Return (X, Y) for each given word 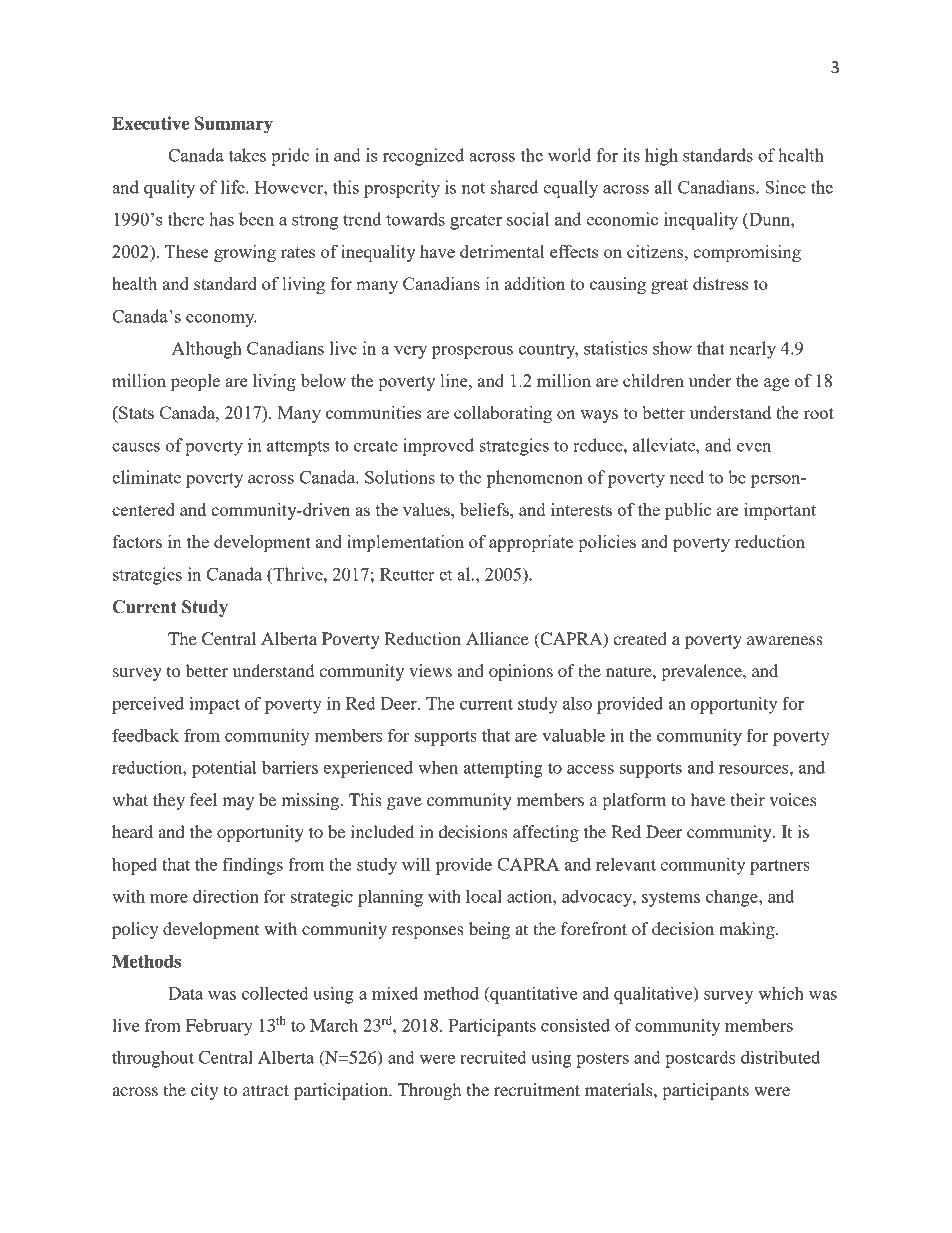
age (776, 384)
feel (203, 799)
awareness (785, 640)
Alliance (497, 638)
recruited (493, 1057)
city (204, 1091)
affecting (546, 833)
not (473, 188)
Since (785, 187)
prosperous (472, 352)
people (195, 382)
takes (247, 155)
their (748, 799)
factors (137, 541)
